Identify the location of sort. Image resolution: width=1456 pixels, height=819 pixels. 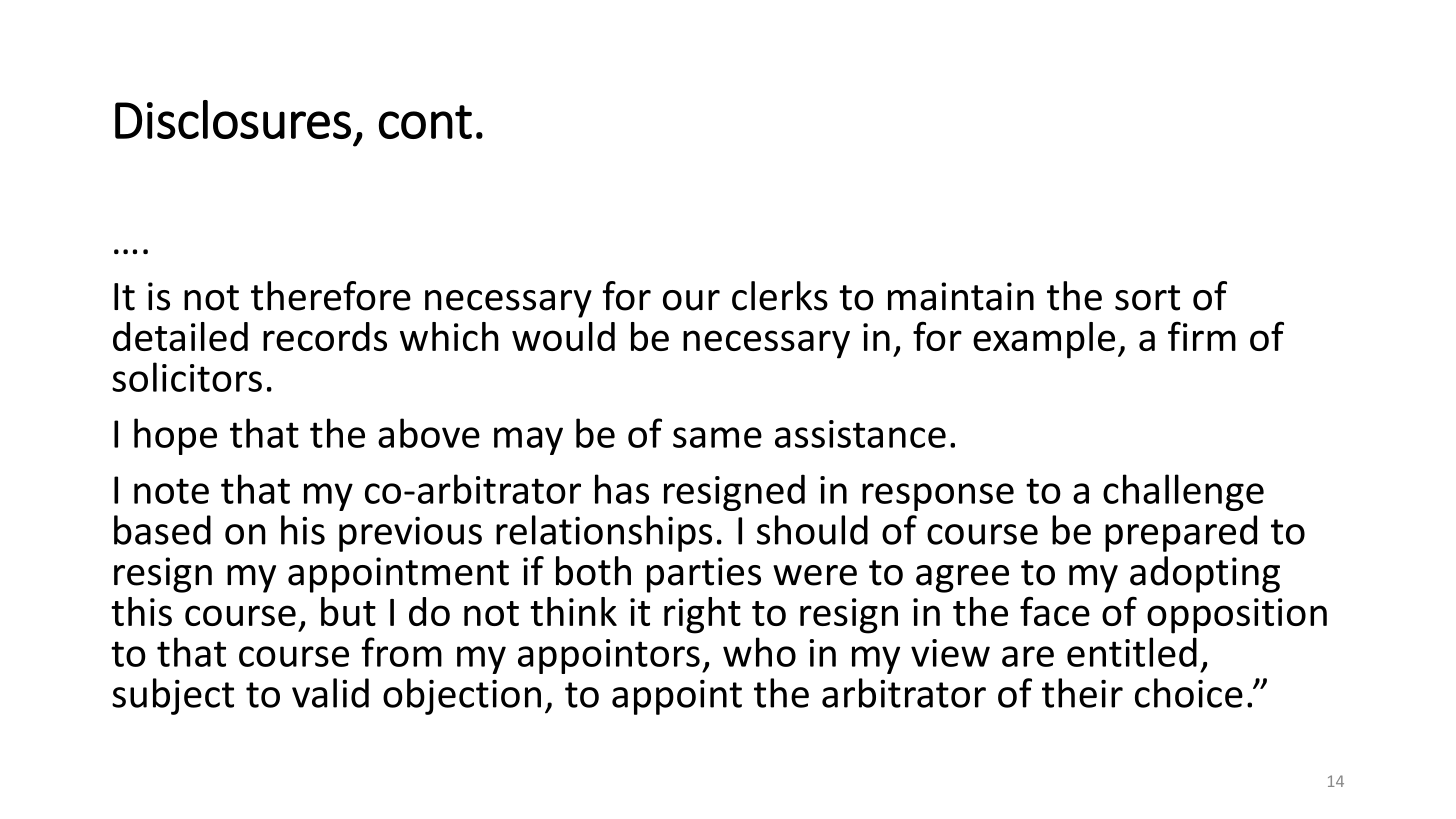
(1147, 298).
